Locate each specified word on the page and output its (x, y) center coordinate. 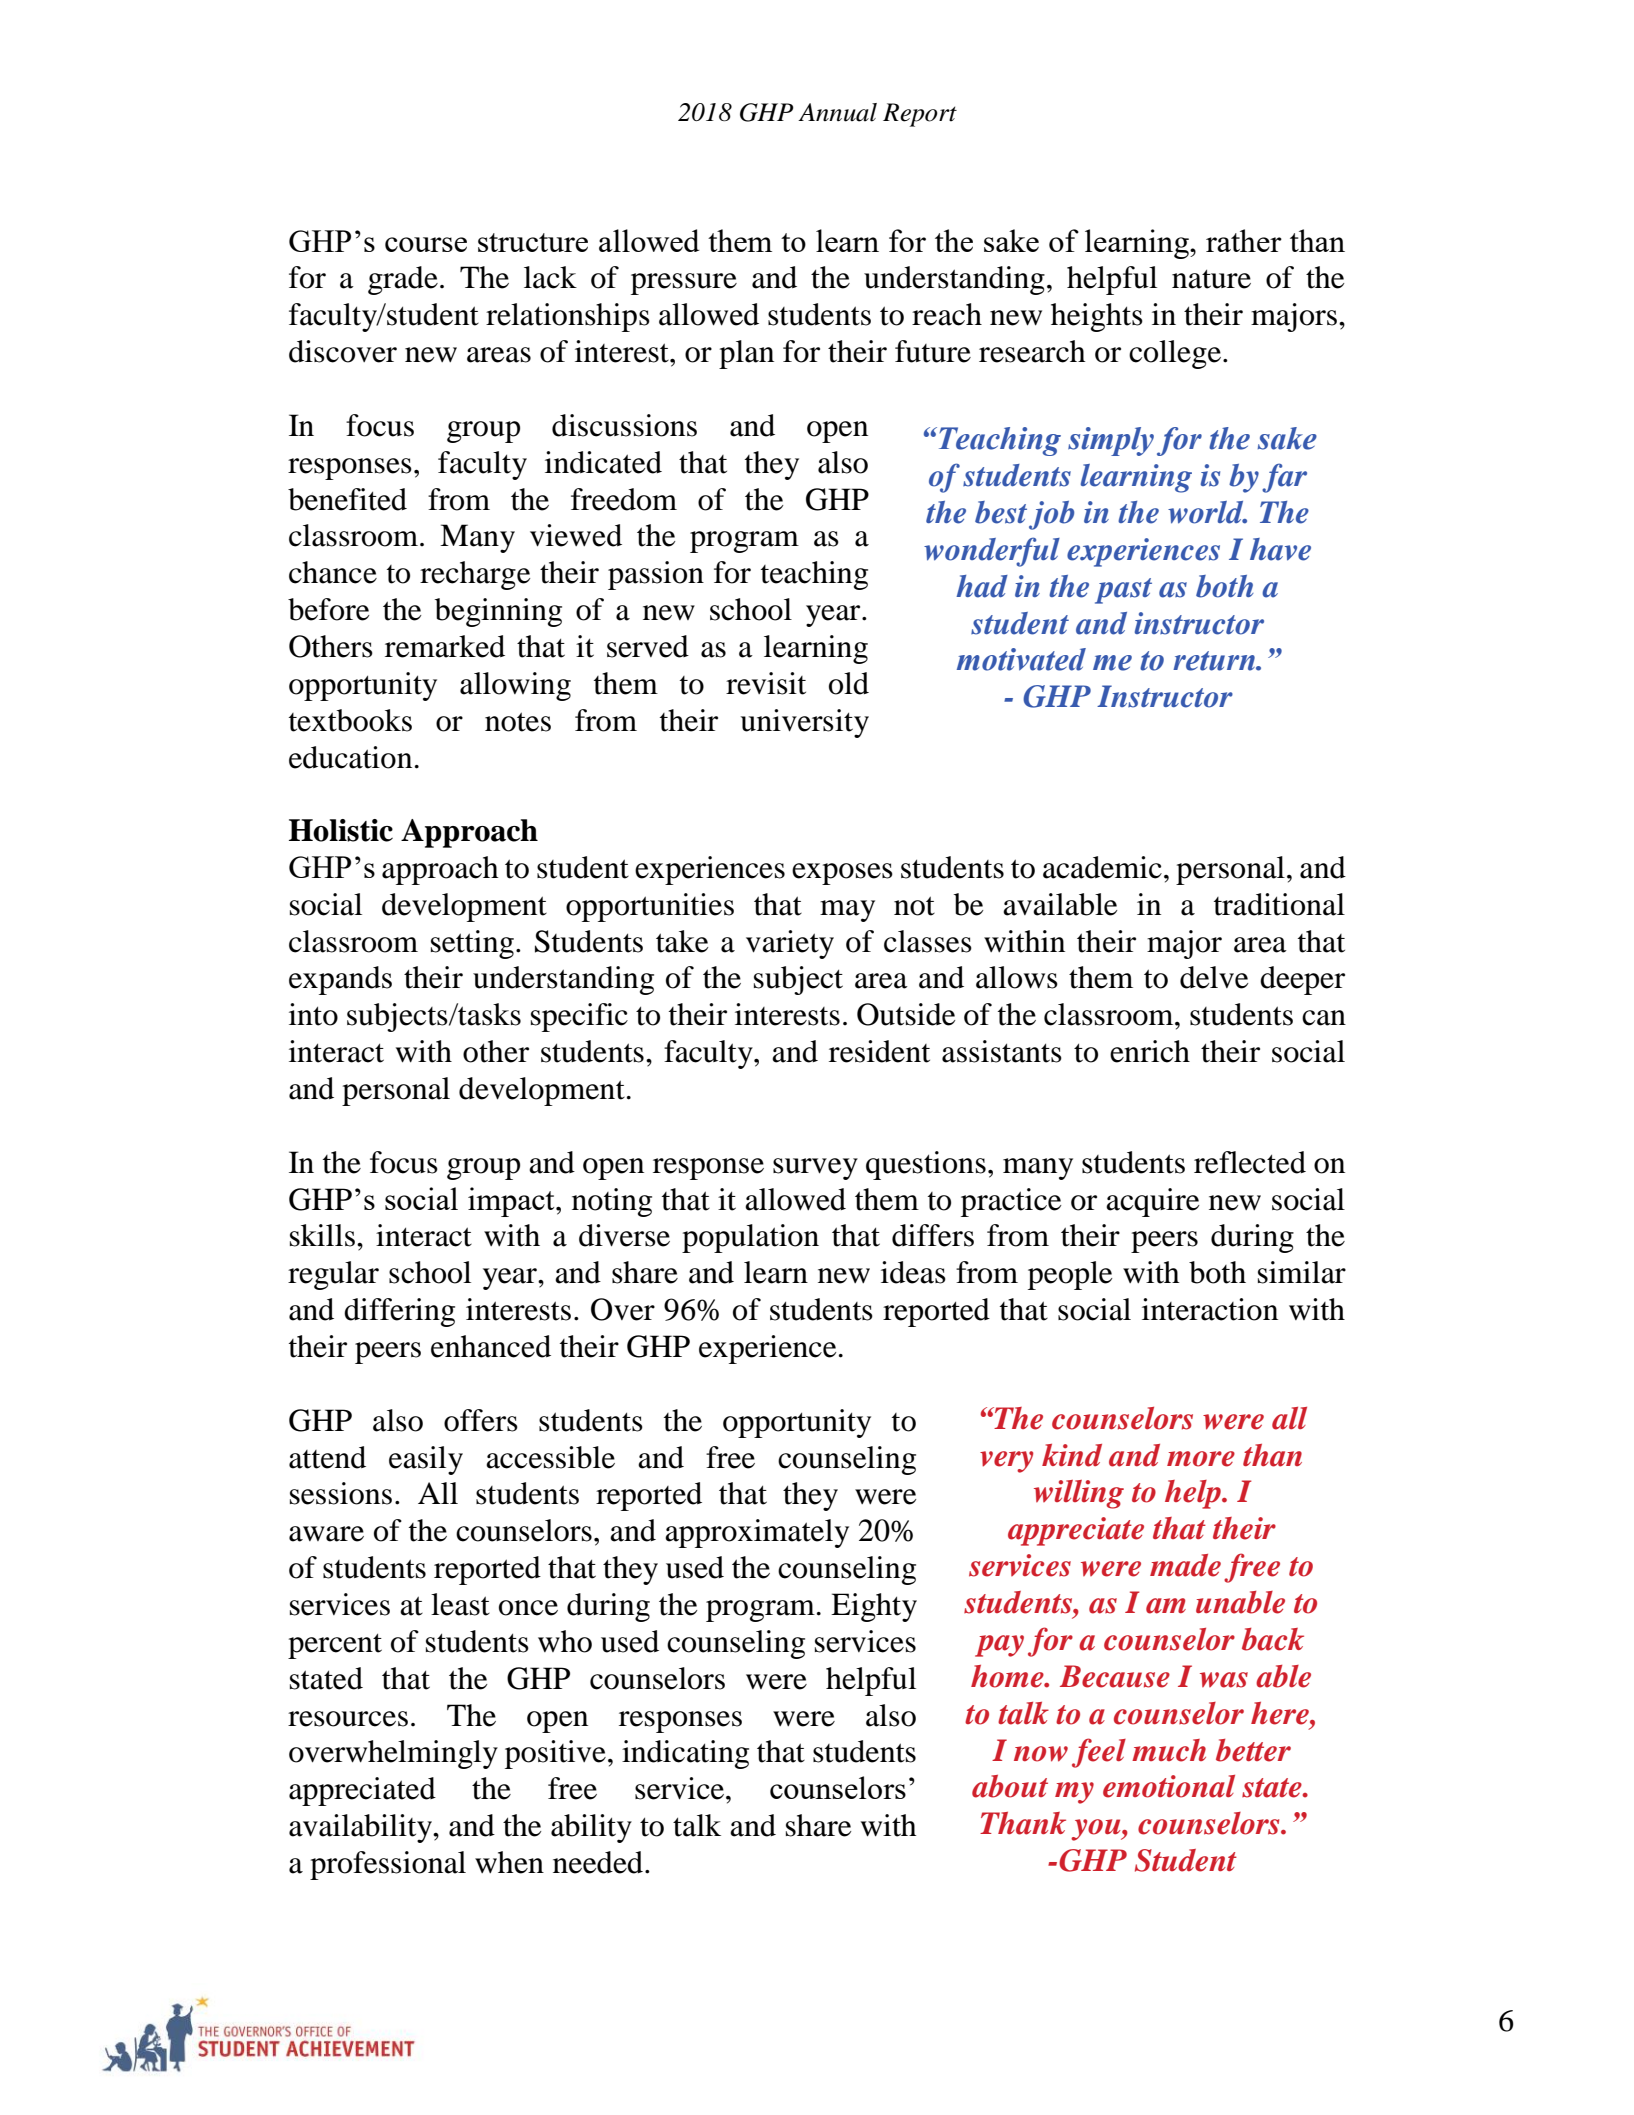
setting (472, 944)
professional (388, 1865)
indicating (685, 1754)
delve (1214, 977)
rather (1244, 240)
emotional (1169, 1786)
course (426, 244)
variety (790, 944)
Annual (837, 112)
